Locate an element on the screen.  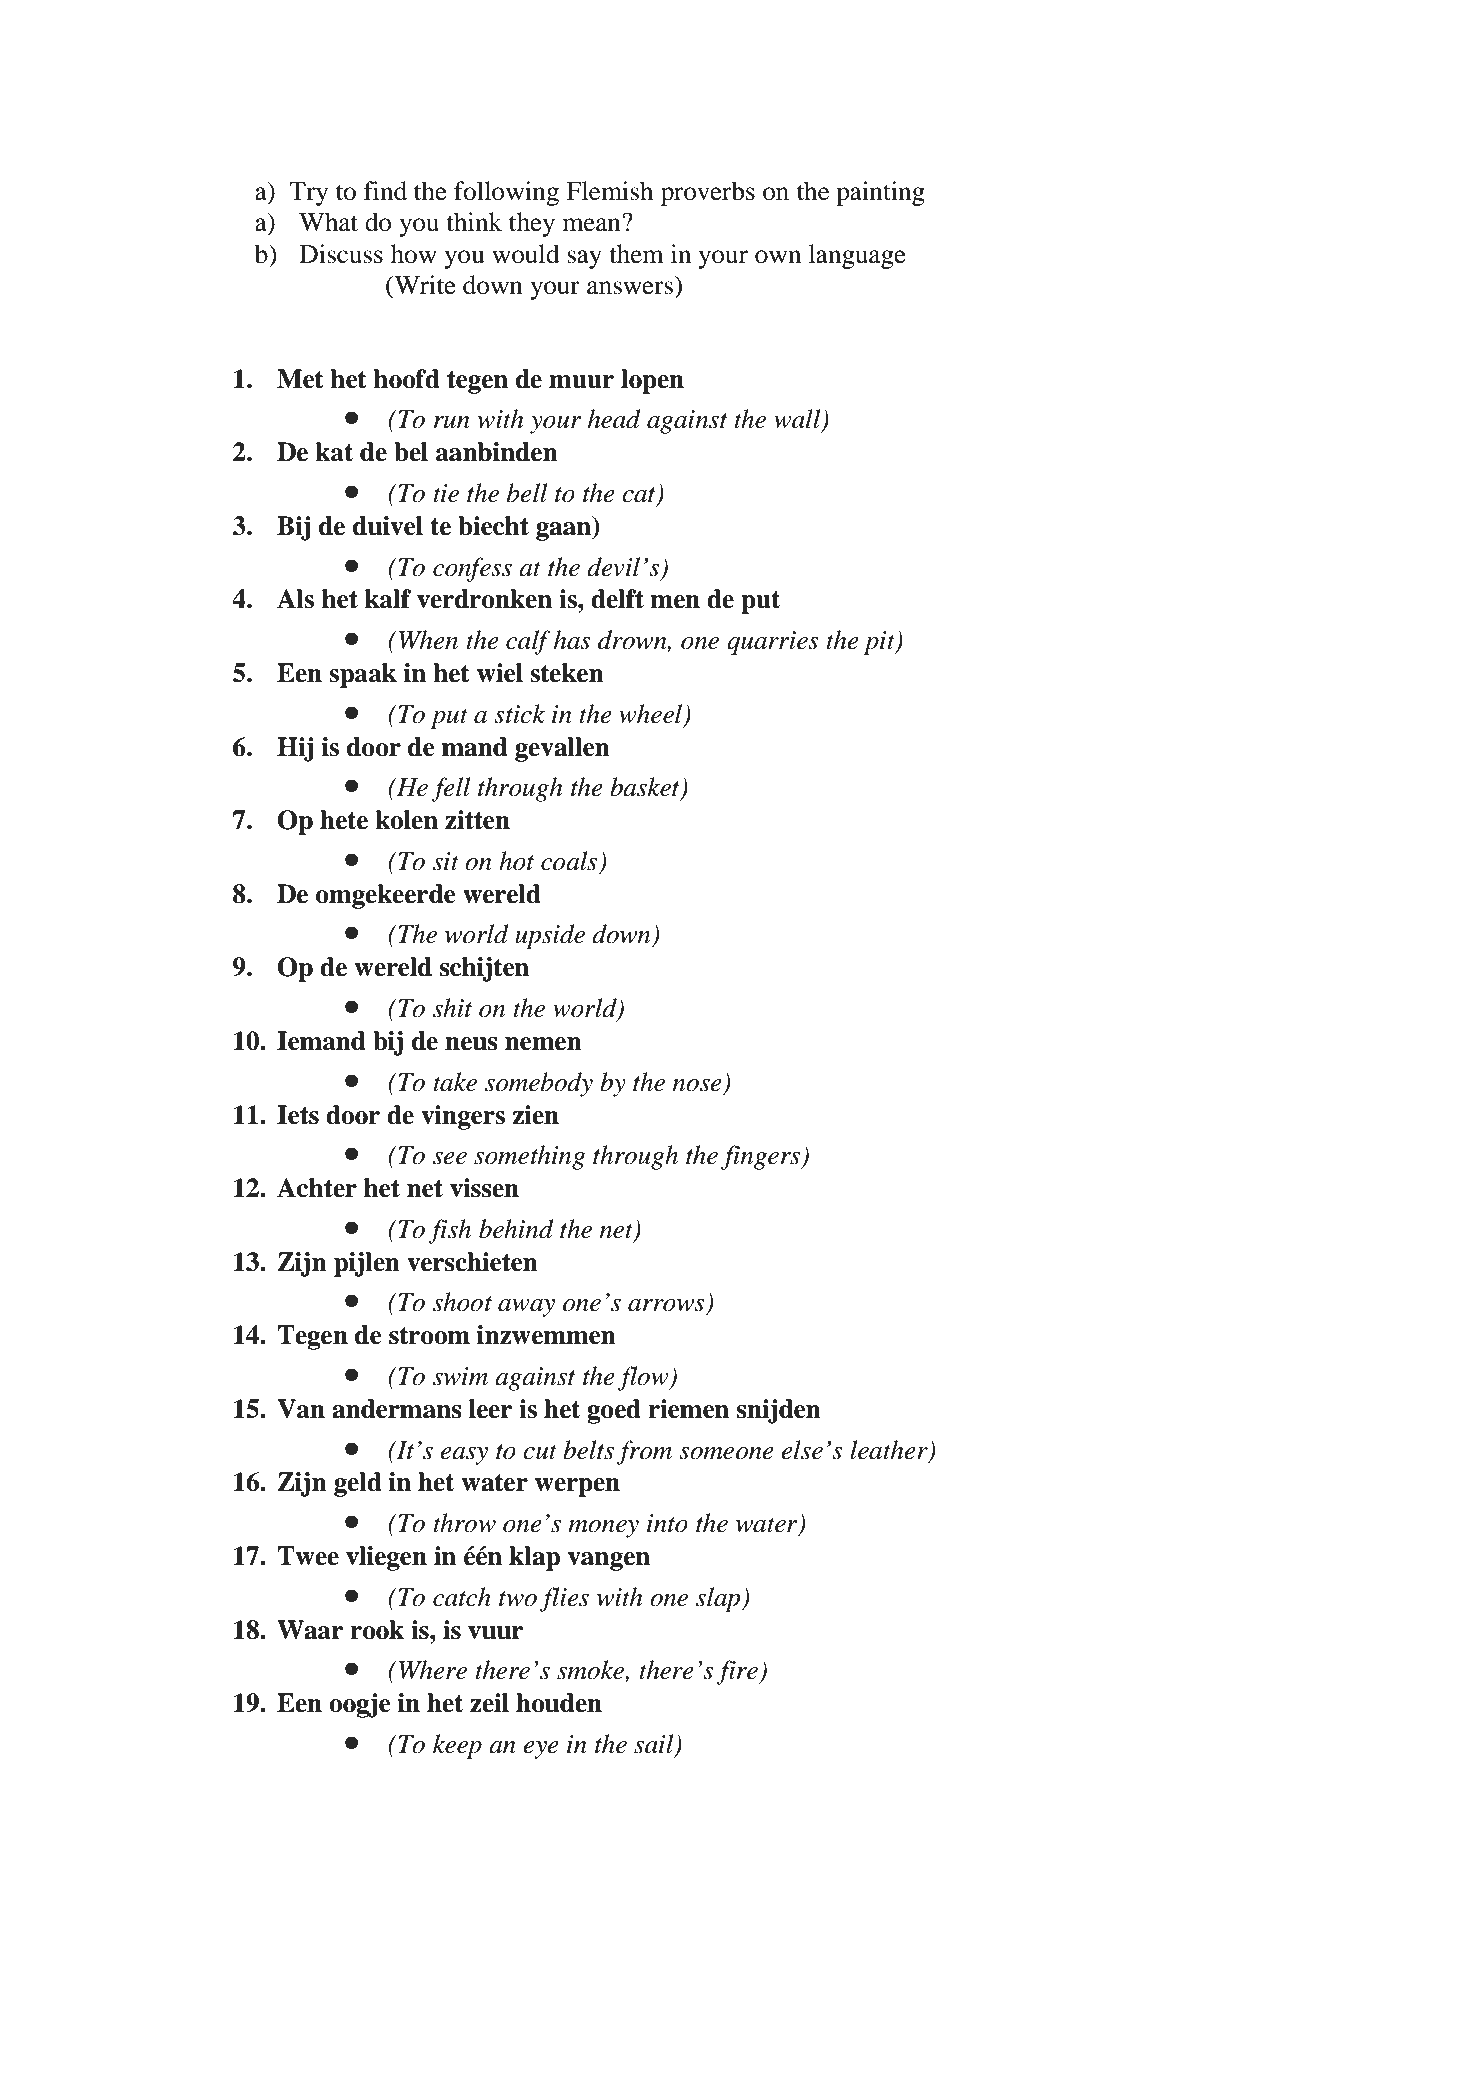
mean is located at coordinates (593, 224).
